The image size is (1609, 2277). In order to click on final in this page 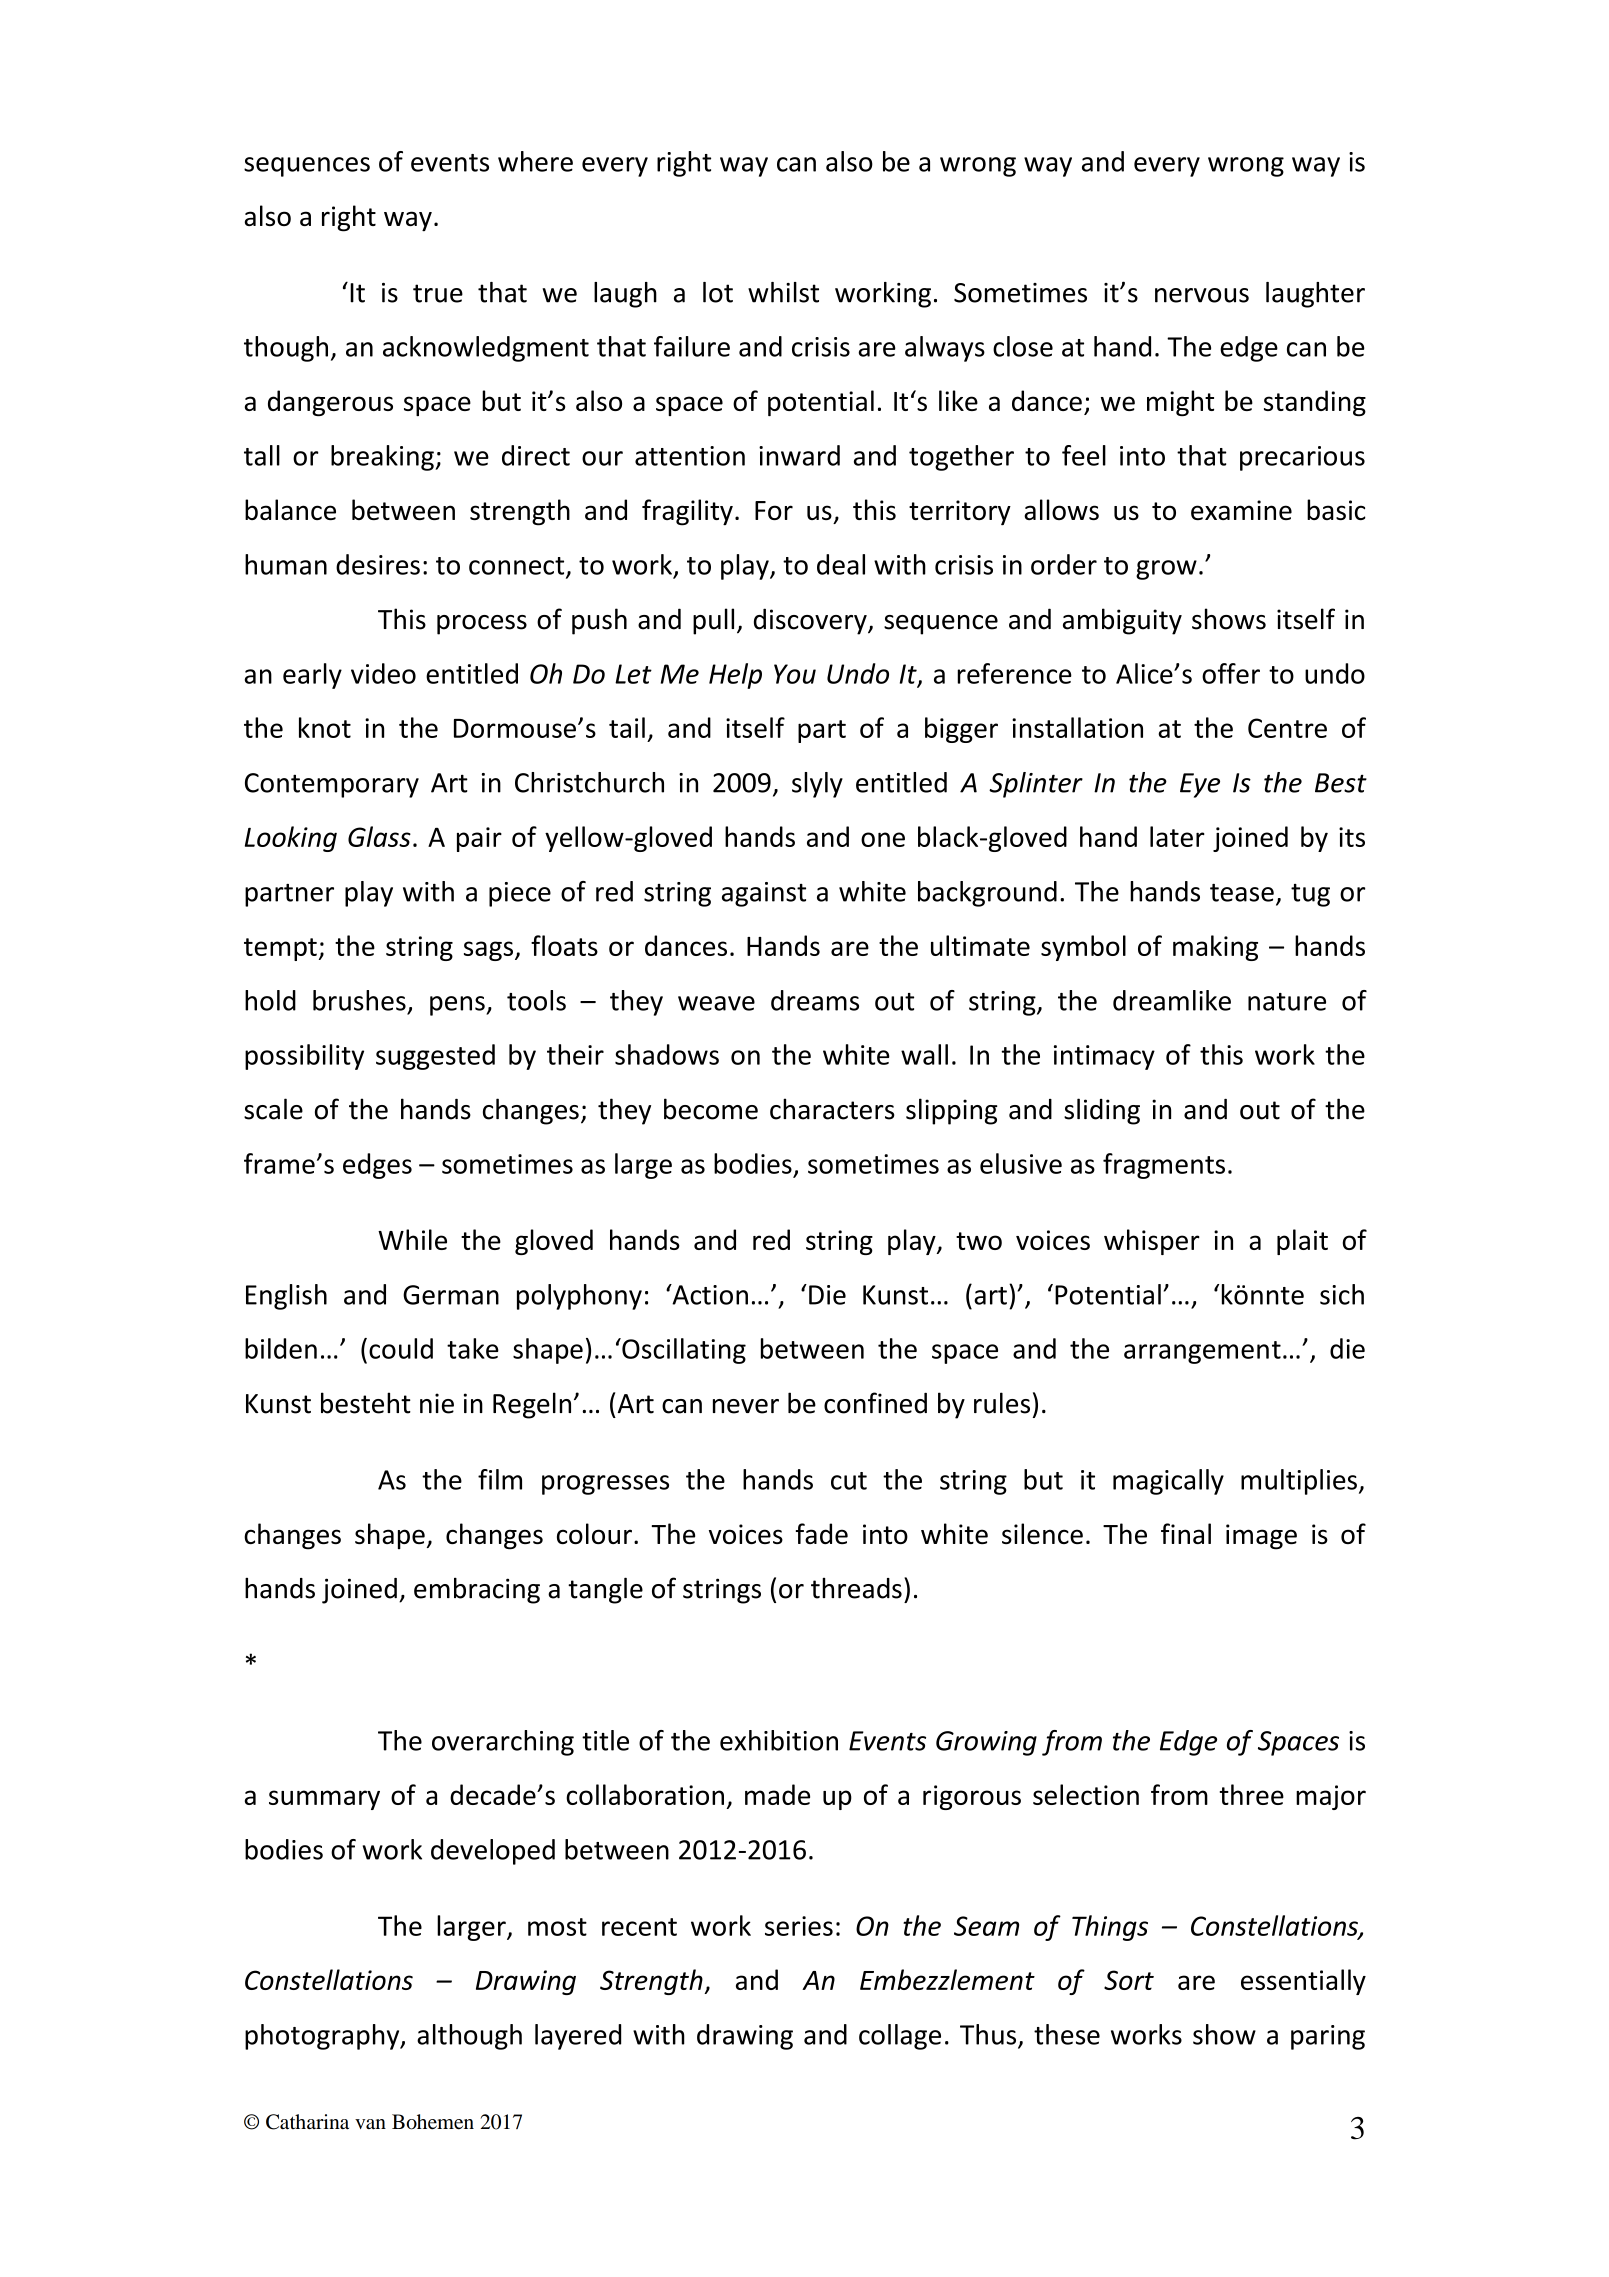, I will do `click(1186, 1533)`.
